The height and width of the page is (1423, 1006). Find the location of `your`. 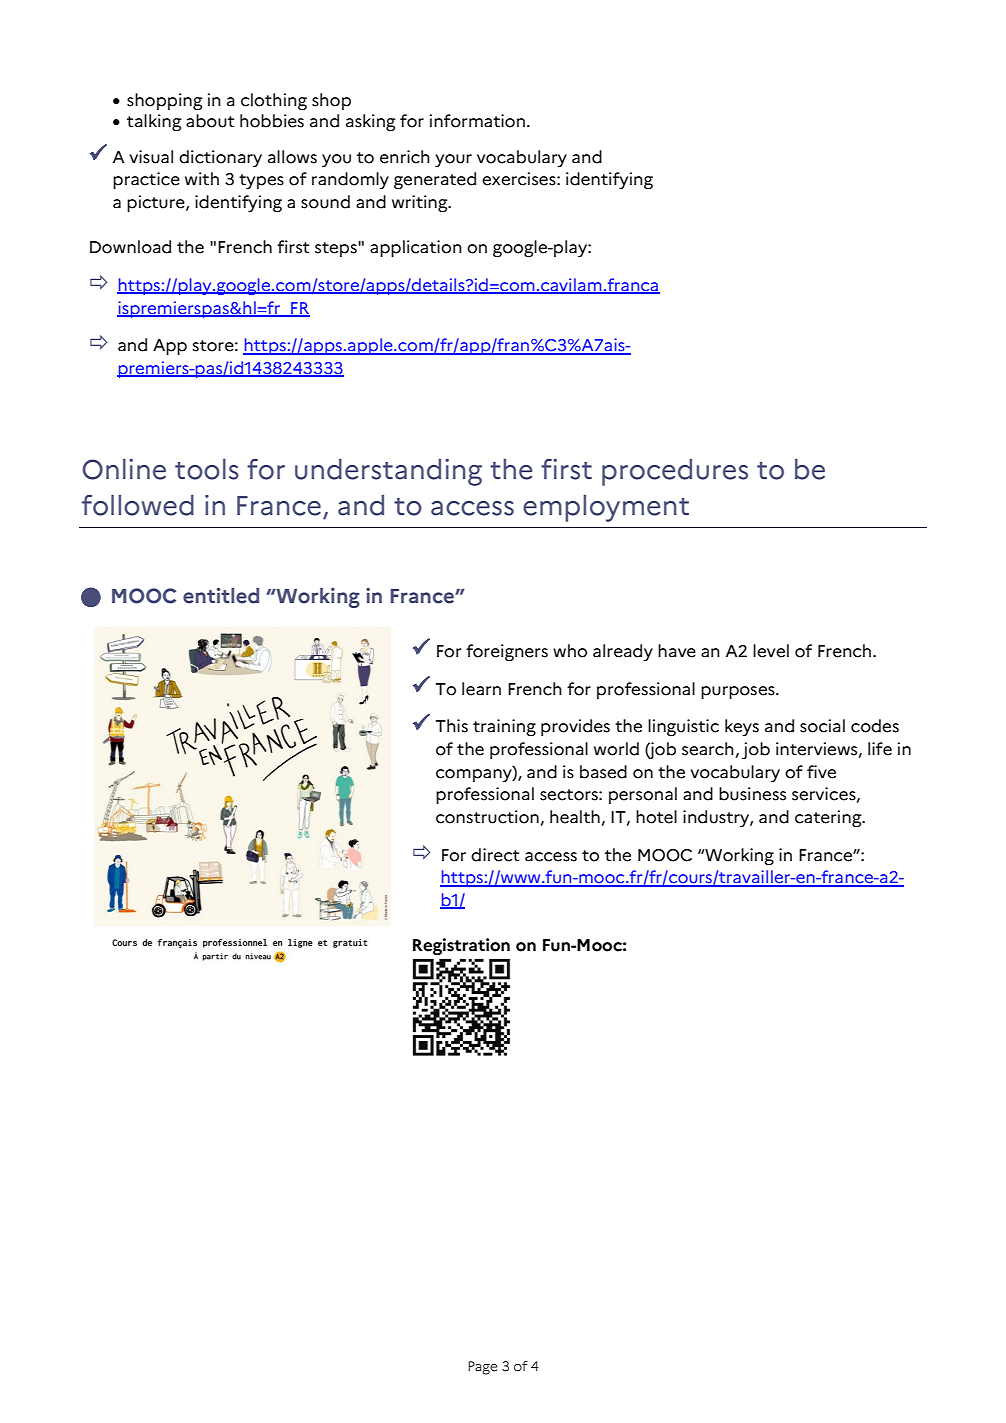

your is located at coordinates (453, 160).
